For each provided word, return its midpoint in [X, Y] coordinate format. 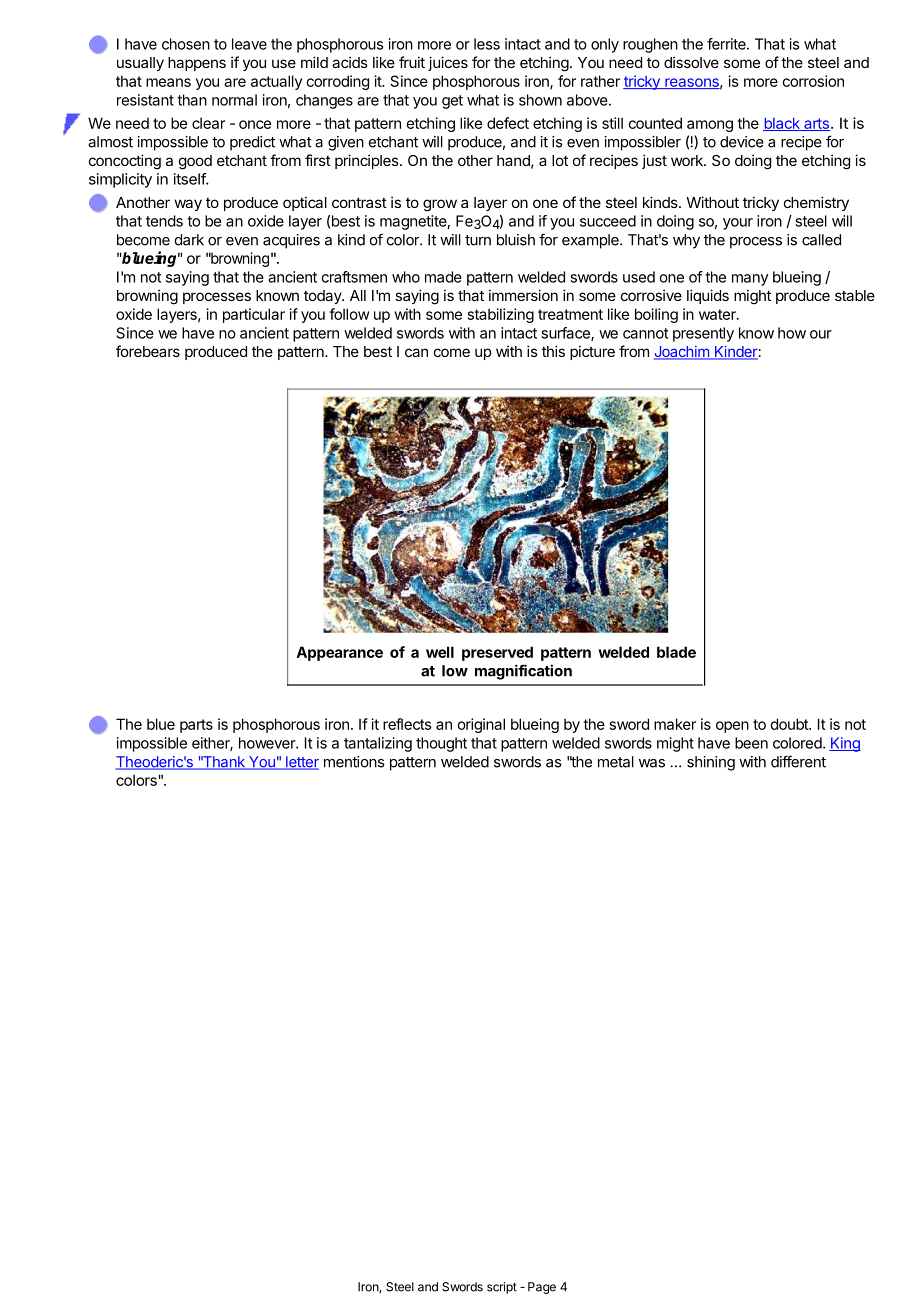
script [502, 1288]
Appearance [339, 653]
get [452, 102]
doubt [790, 724]
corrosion [813, 81]
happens [197, 64]
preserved [497, 653]
